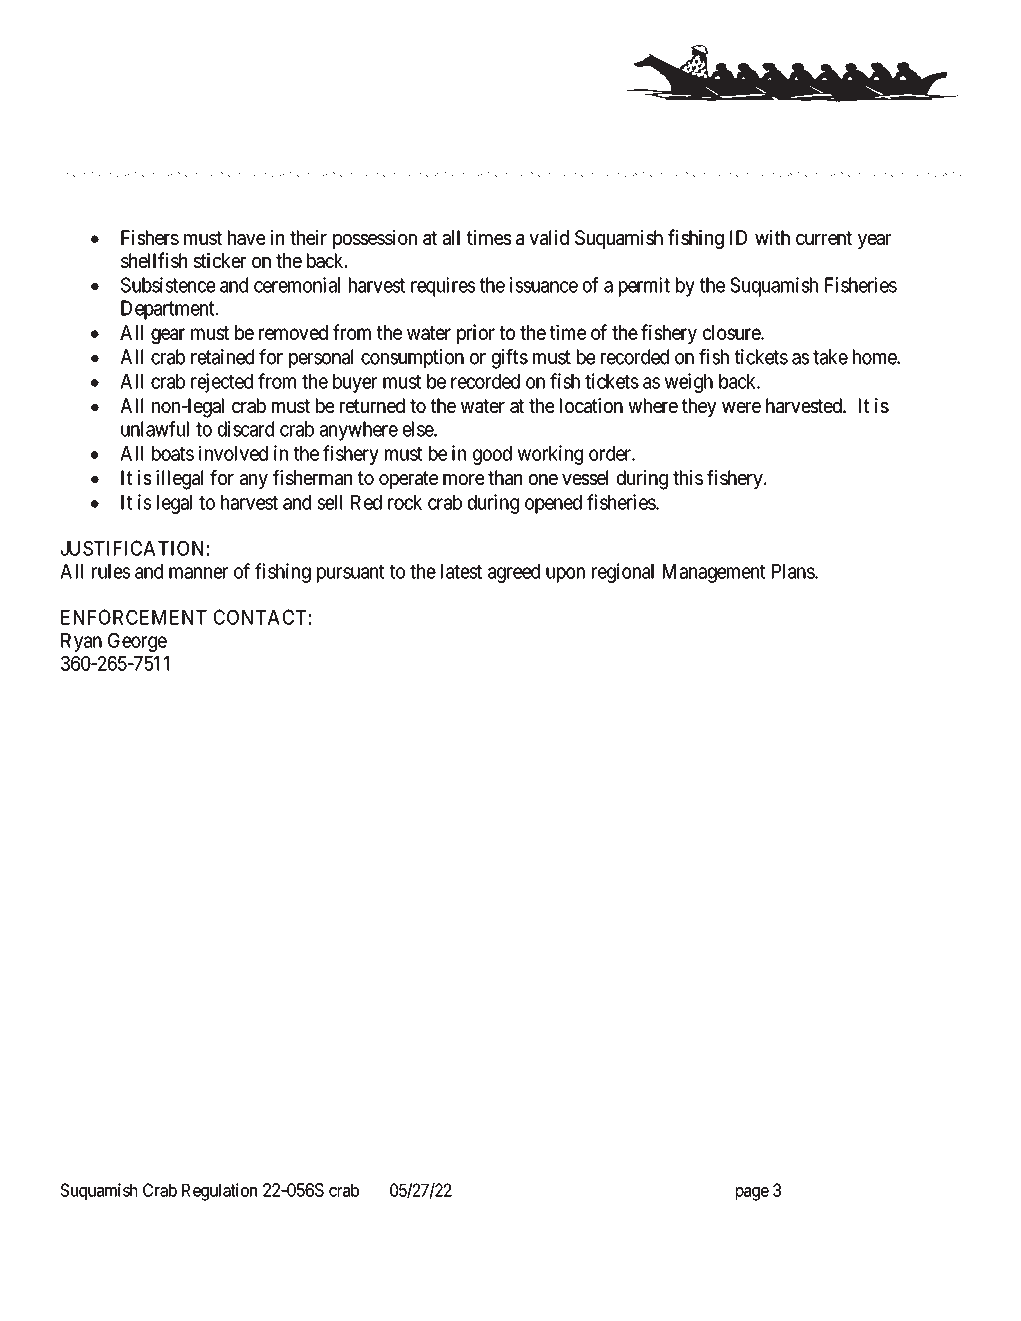 This image has width=1021, height=1321. I want to click on upon, so click(565, 575).
